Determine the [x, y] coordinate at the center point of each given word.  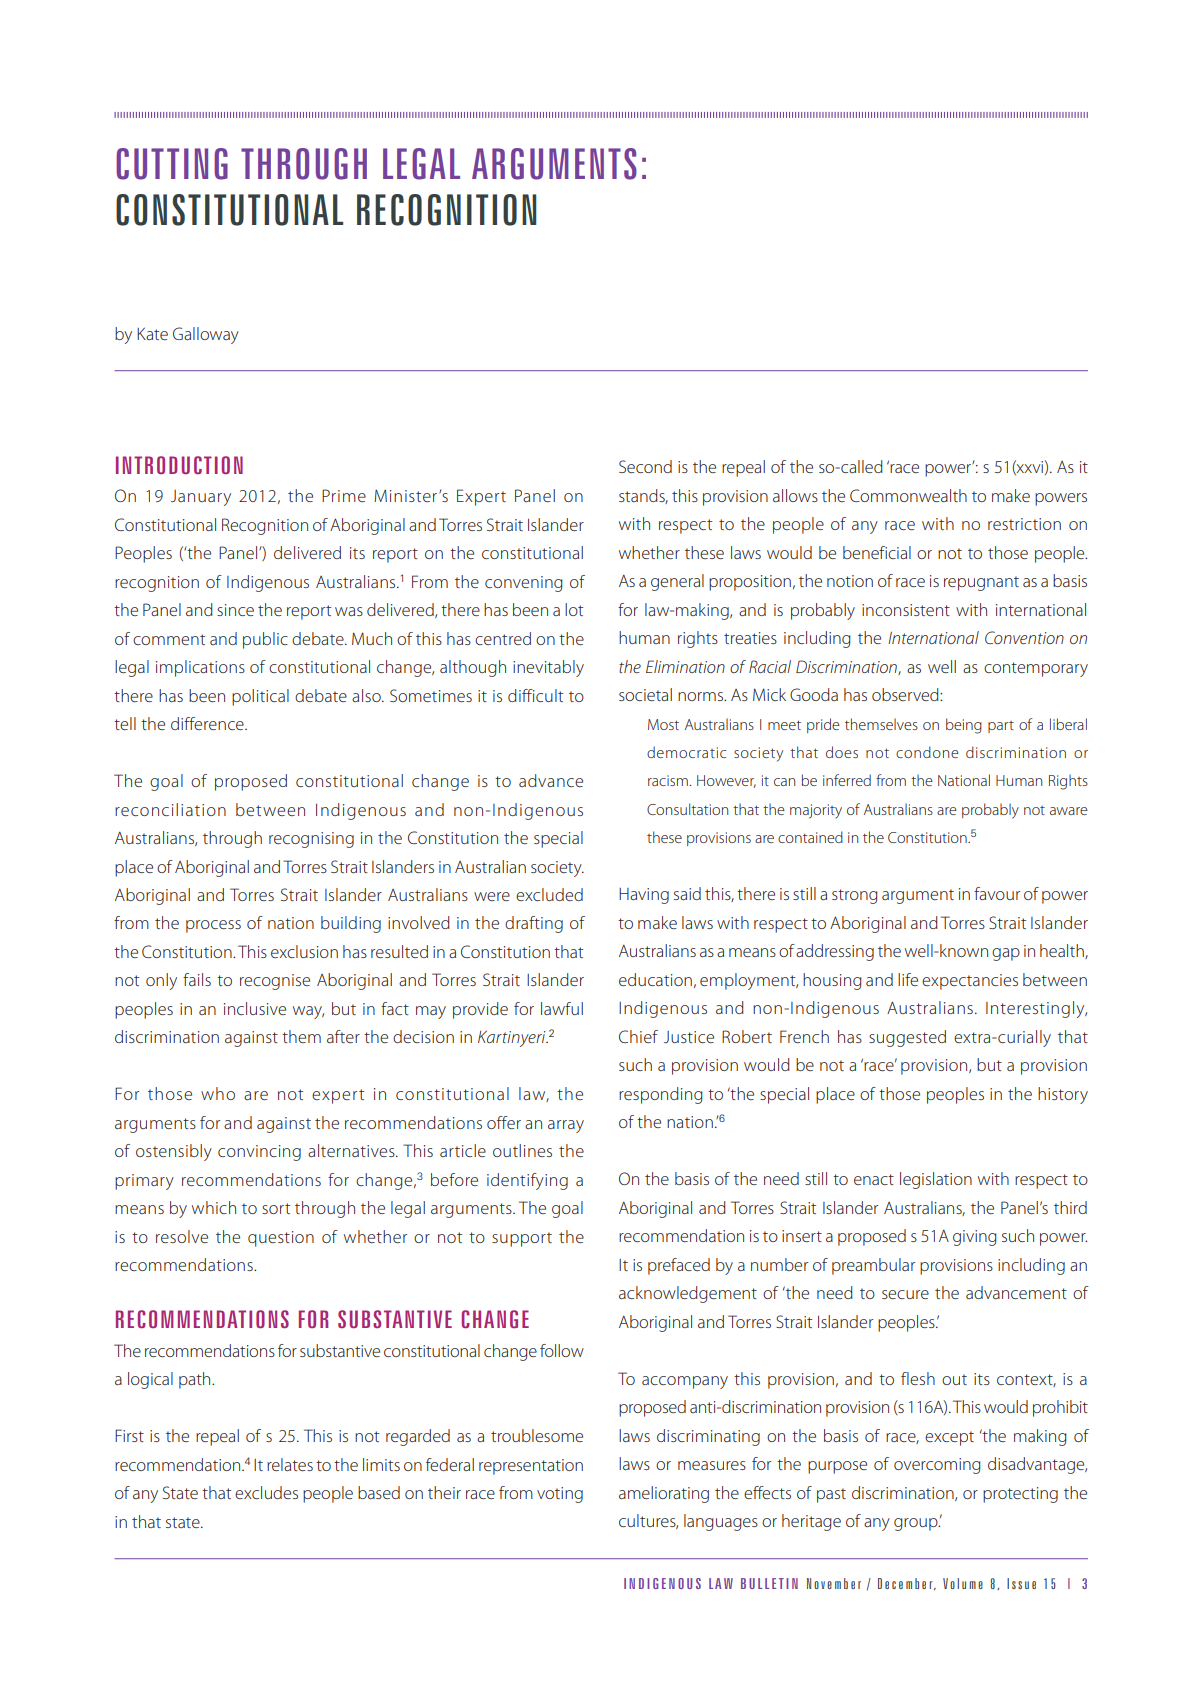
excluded [549, 894]
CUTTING [172, 164]
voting [560, 1495]
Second [645, 466]
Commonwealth [908, 495]
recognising [311, 840]
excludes [266, 1492]
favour [997, 893]
